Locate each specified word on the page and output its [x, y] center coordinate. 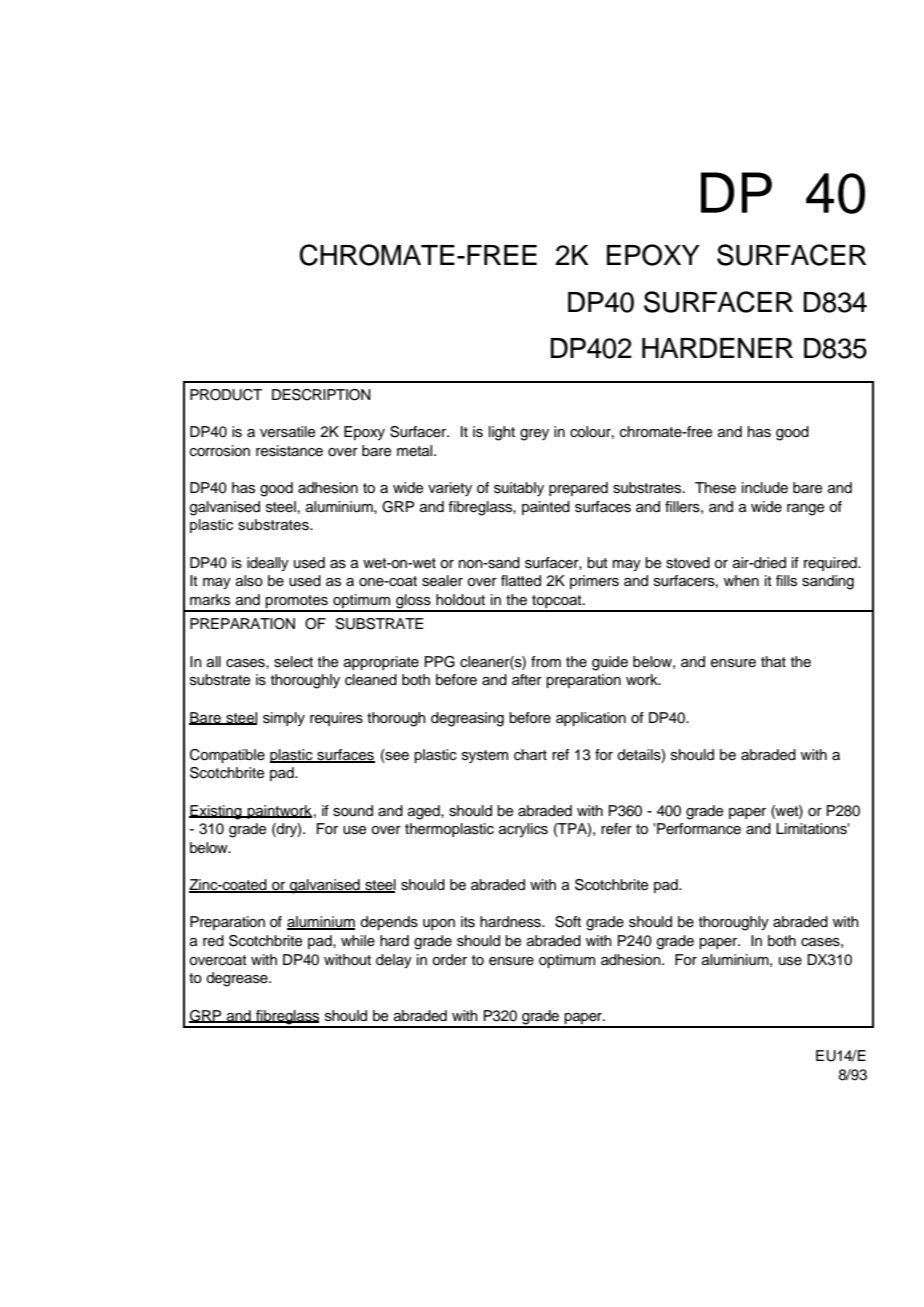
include [765, 488]
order [449, 960]
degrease [238, 979]
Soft [568, 922]
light [502, 433]
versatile [287, 432]
